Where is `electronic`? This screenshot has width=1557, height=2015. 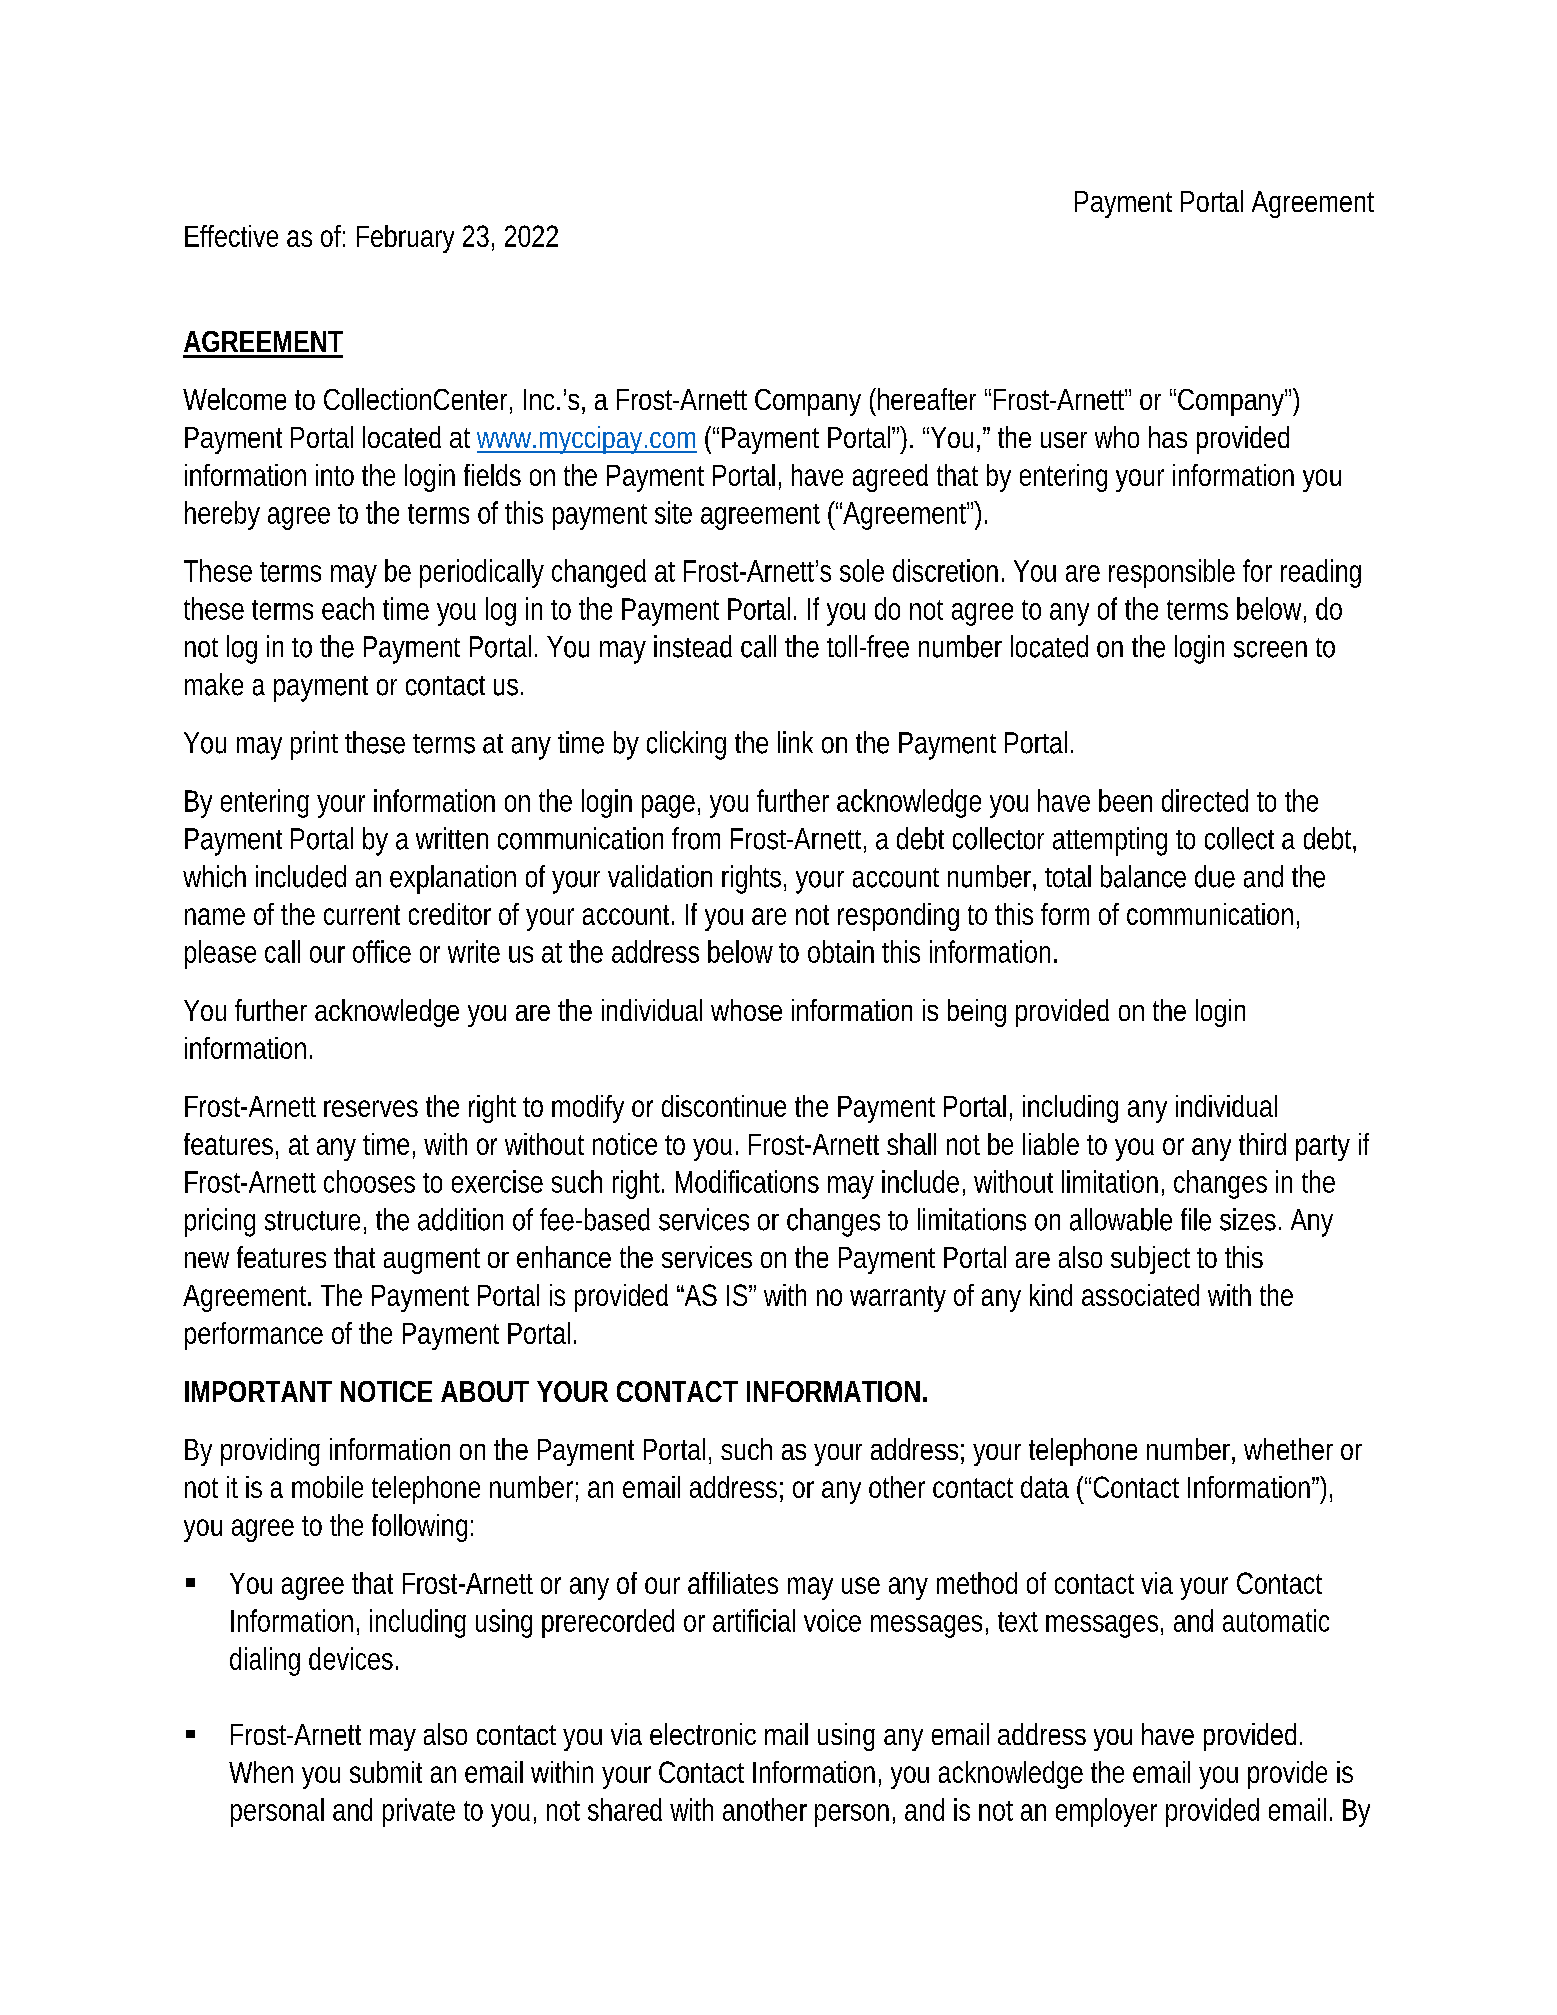 electronic is located at coordinates (703, 1734).
